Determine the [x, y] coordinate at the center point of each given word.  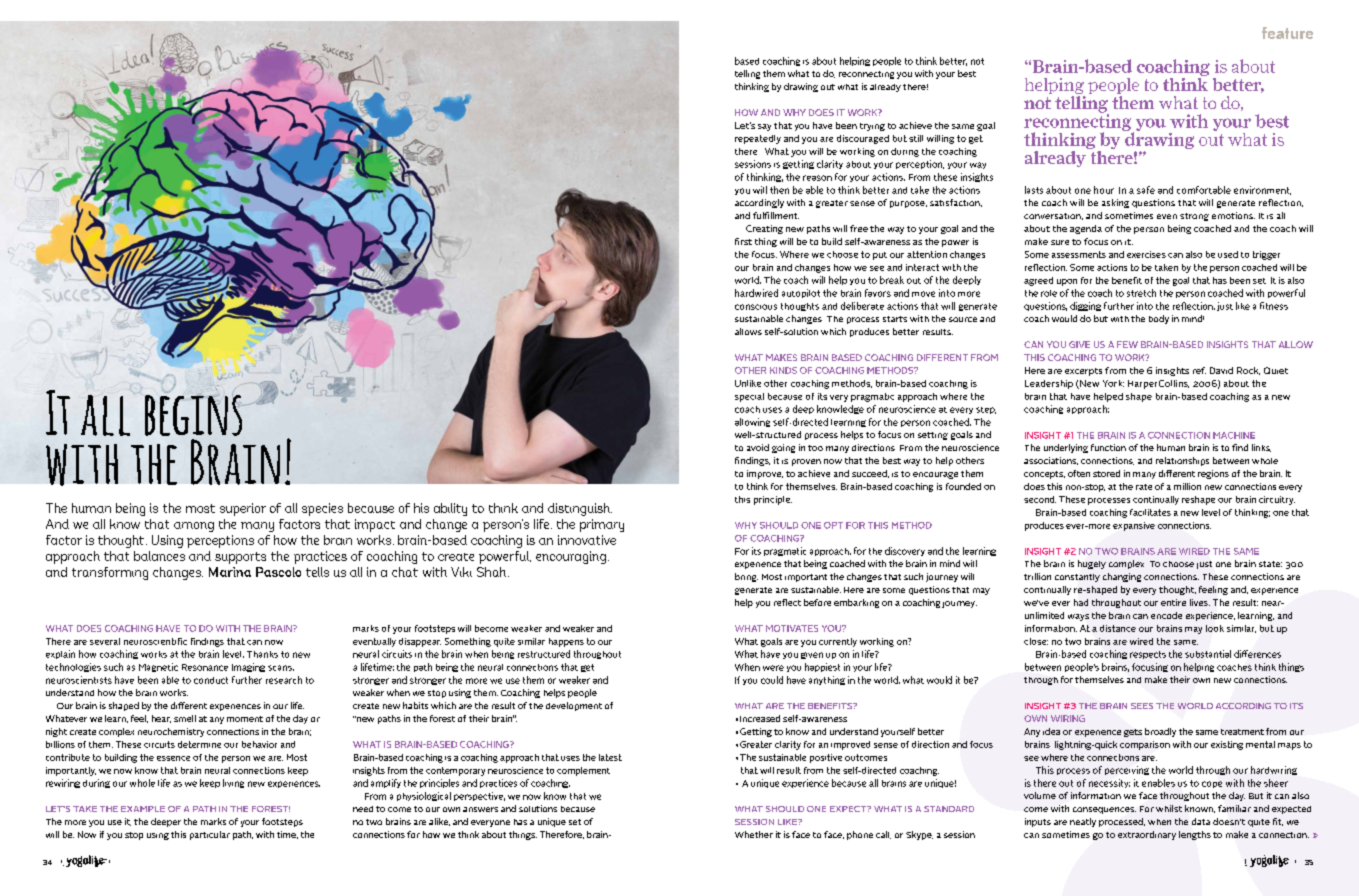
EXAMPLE [143, 809]
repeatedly [758, 139]
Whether [754, 834]
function [1108, 447]
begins [194, 415]
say [764, 127]
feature [1287, 33]
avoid [758, 447]
